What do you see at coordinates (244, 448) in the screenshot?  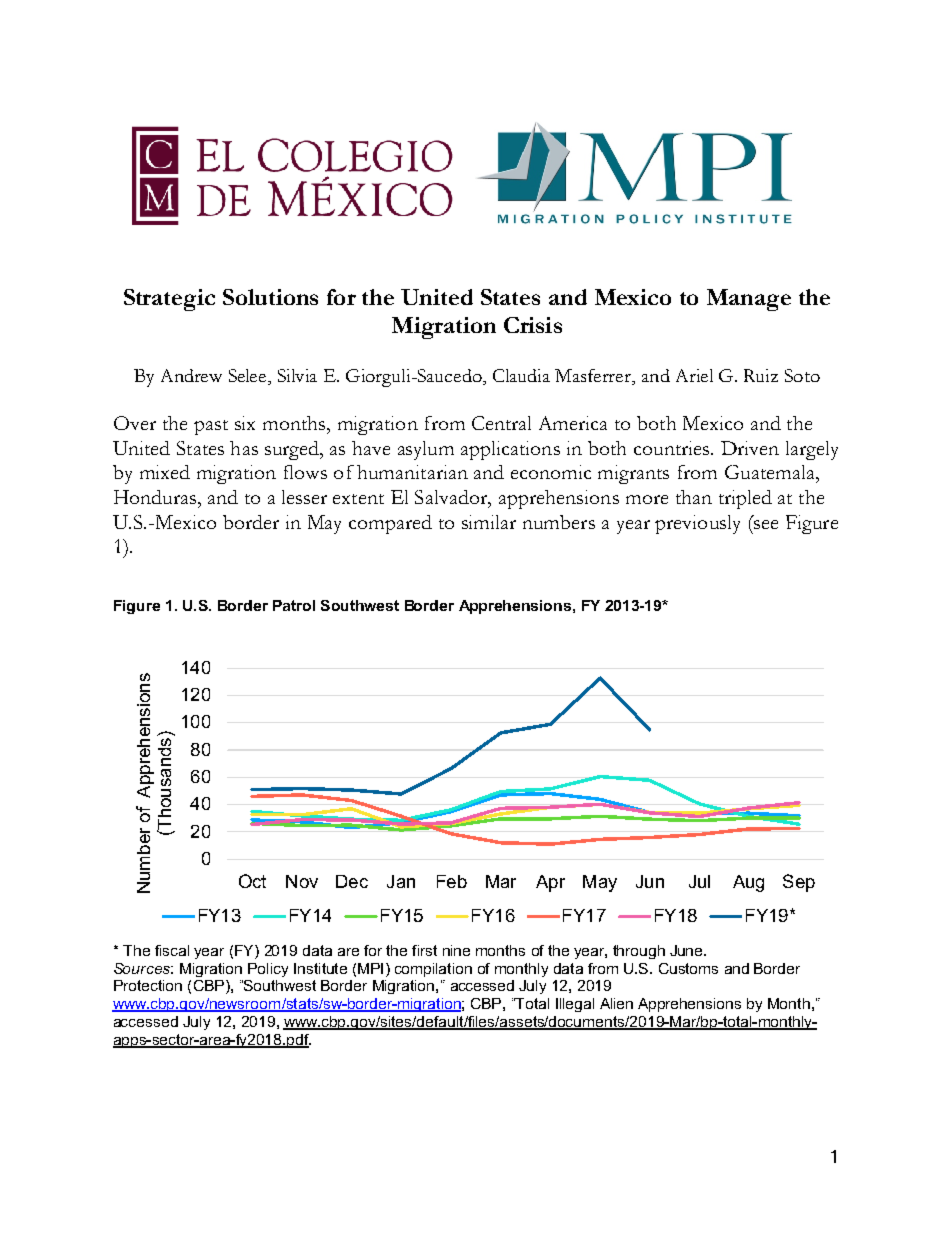 I see `has` at bounding box center [244, 448].
